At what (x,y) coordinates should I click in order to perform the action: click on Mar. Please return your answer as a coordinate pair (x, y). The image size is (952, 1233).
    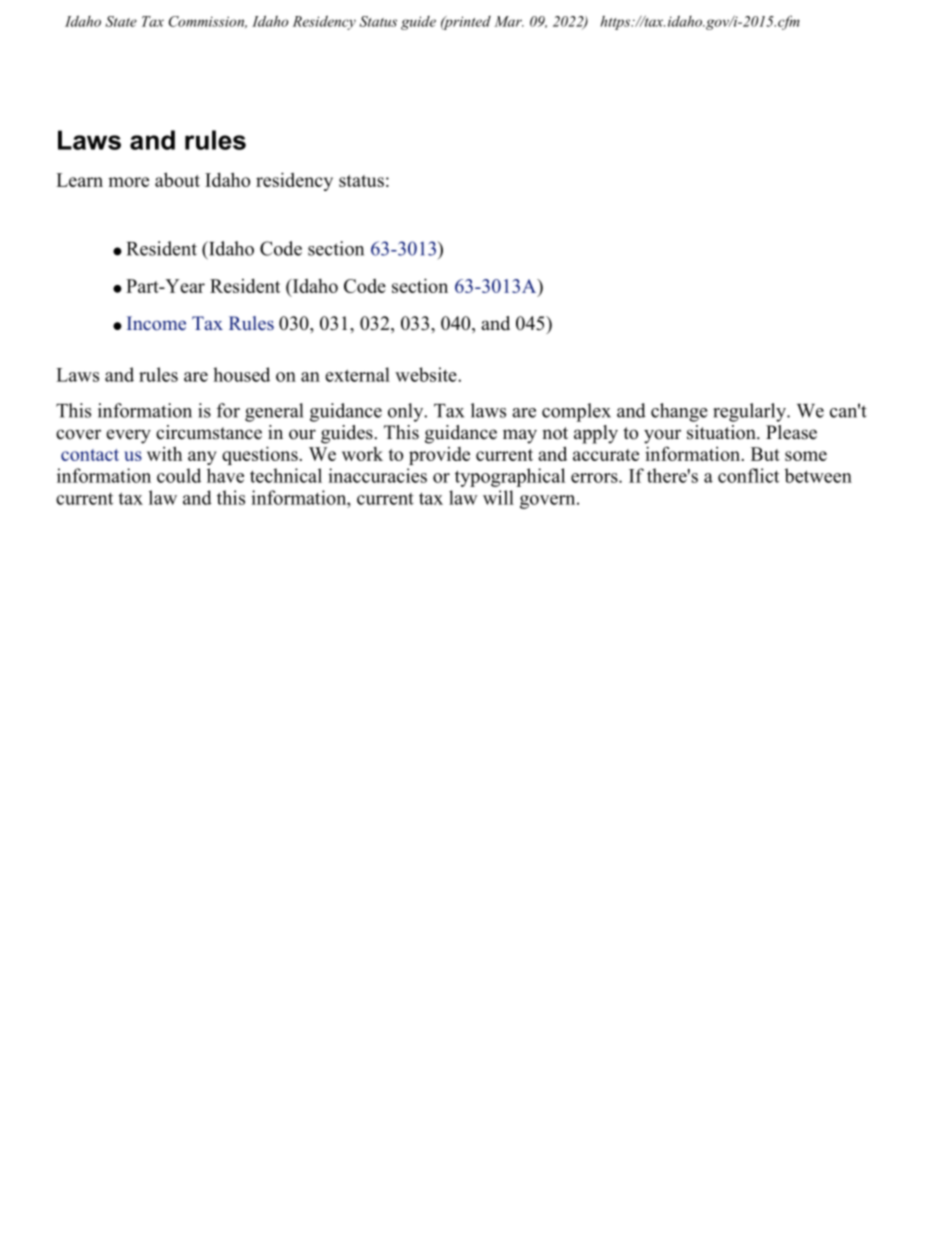
    Looking at the image, I should click on (509, 21).
